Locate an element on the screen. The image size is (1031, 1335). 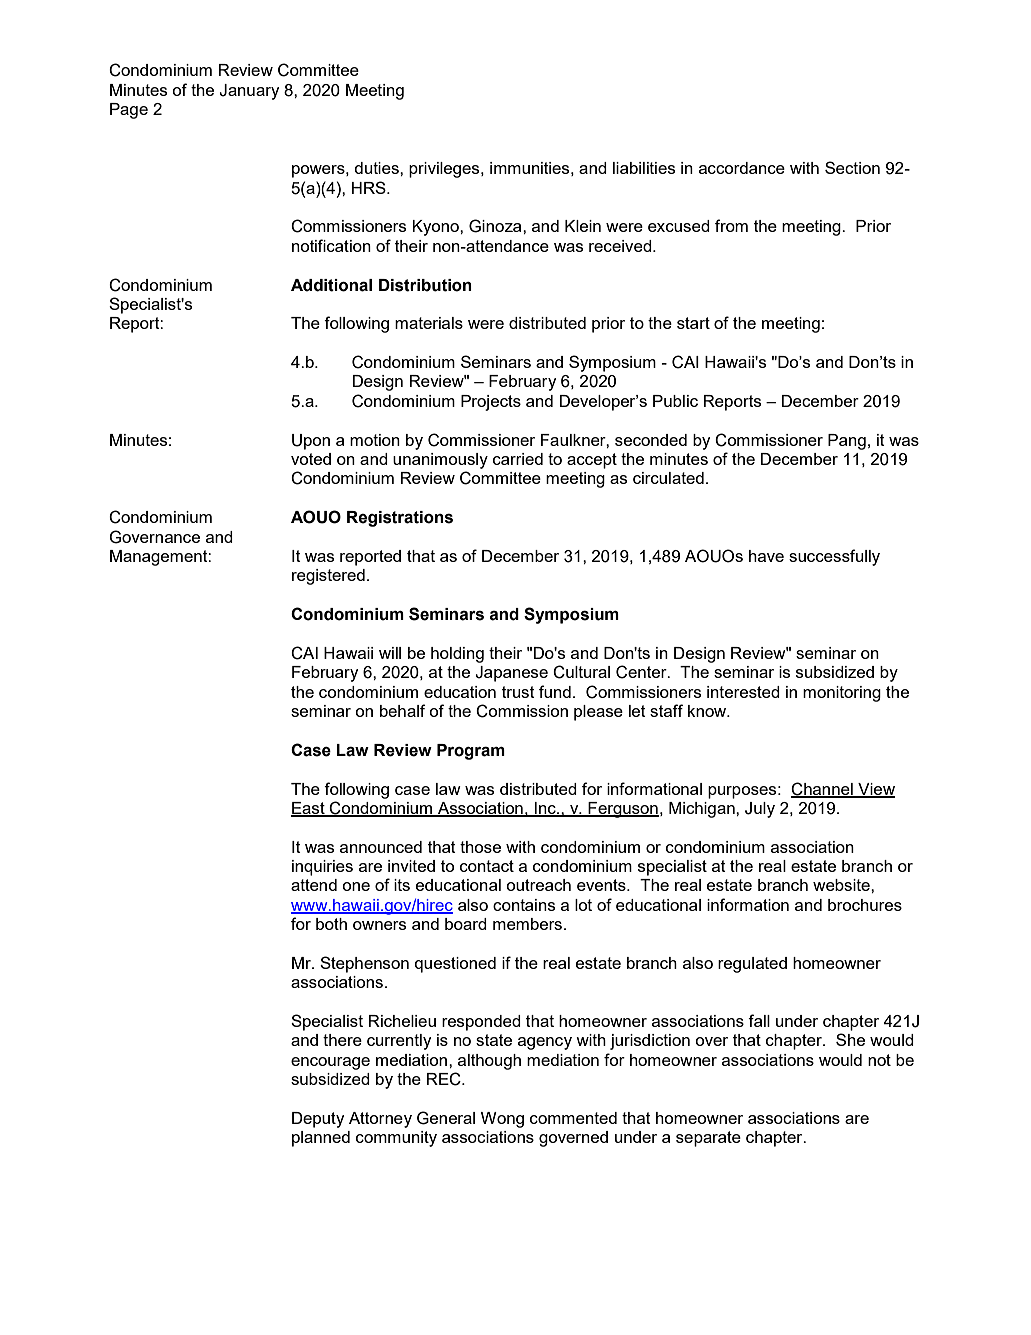
privileges is located at coordinates (445, 170).
